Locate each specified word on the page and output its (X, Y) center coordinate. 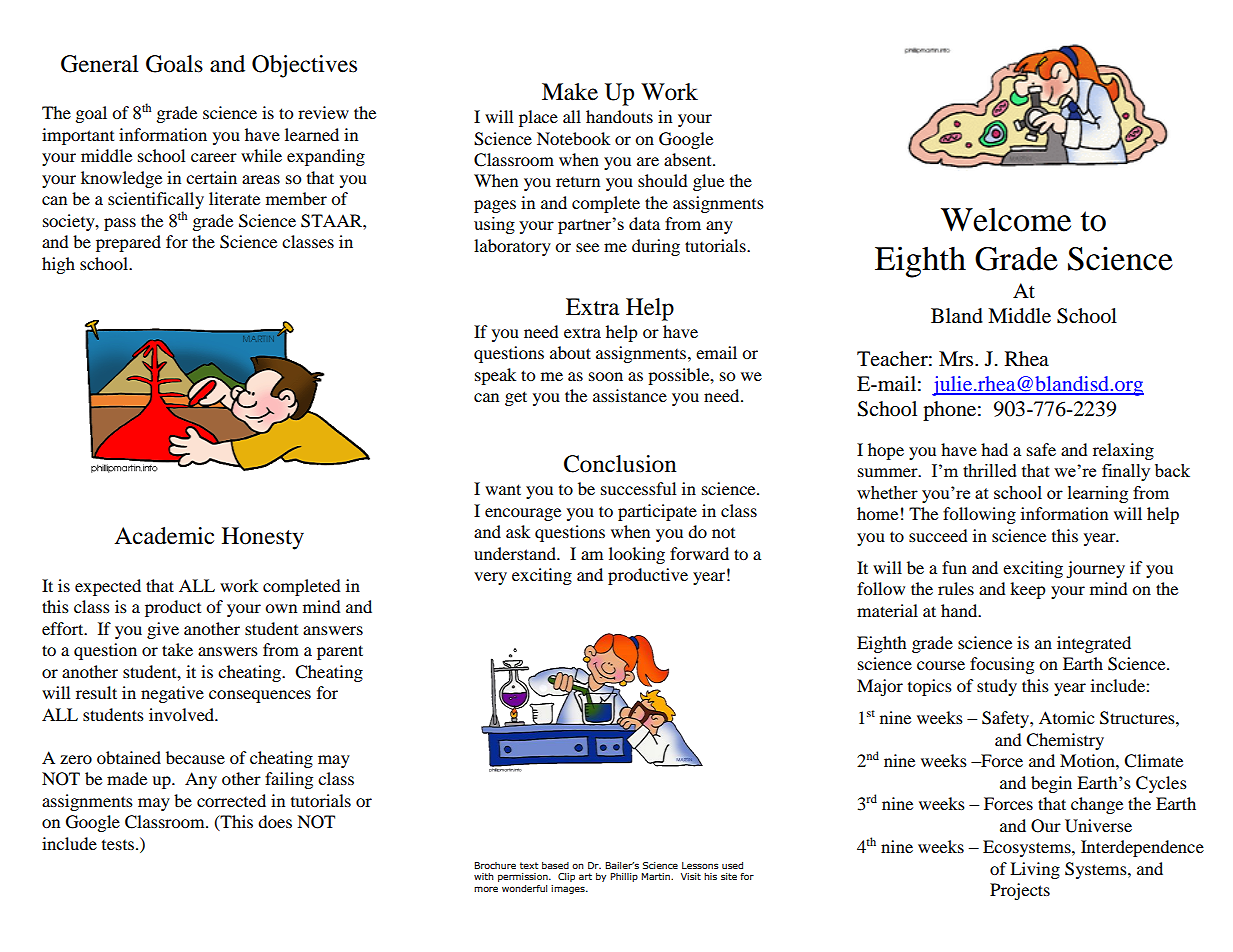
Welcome (1006, 220)
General (99, 64)
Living (1035, 870)
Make (570, 92)
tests (119, 845)
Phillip (624, 877)
